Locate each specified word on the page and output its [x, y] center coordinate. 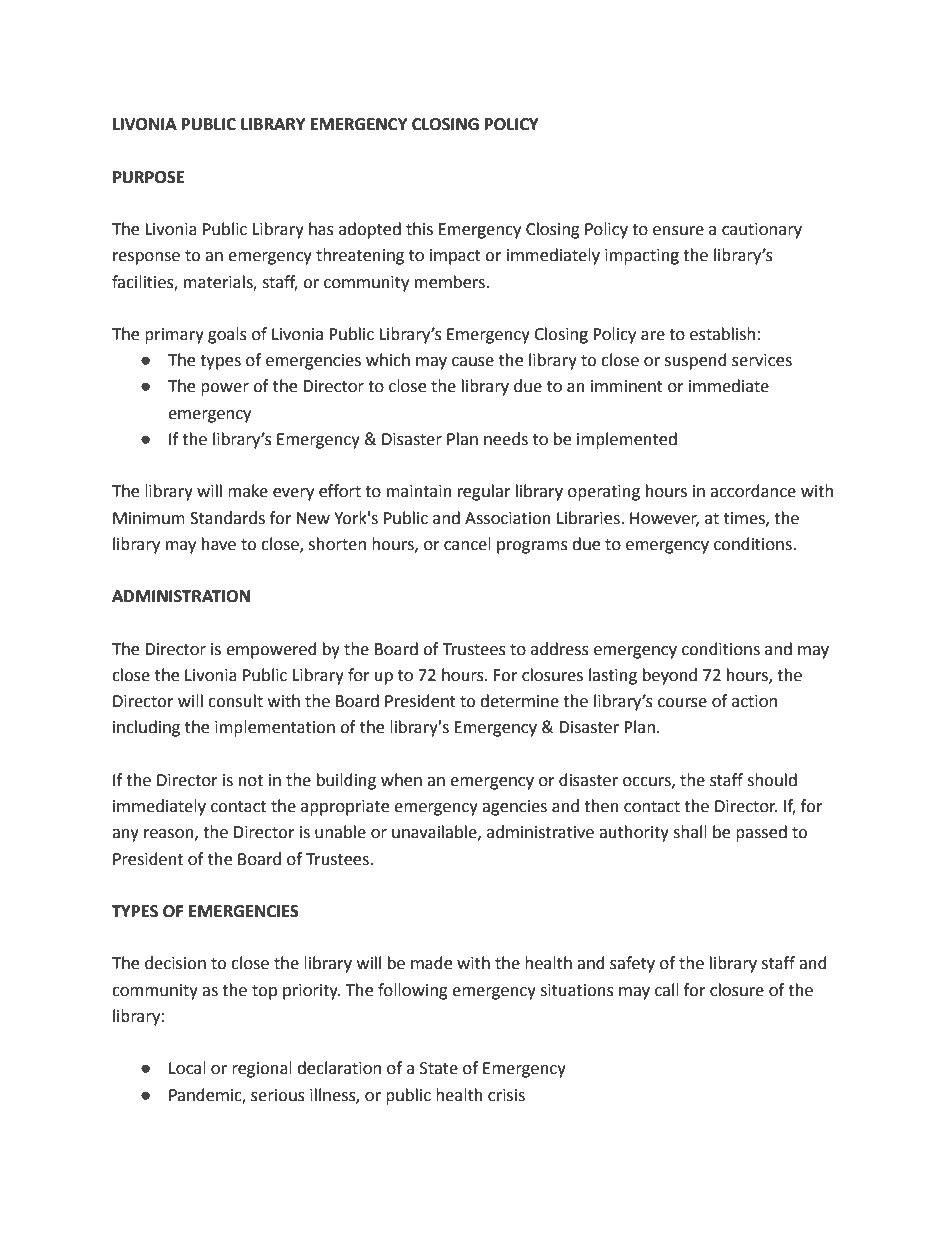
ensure [678, 231]
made [431, 963]
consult [235, 701]
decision [175, 963]
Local [187, 1068]
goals [227, 335]
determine [519, 701]
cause [473, 362]
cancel [467, 544]
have [219, 544]
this [419, 229]
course [682, 703]
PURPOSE [148, 177]
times [745, 519]
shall [690, 832]
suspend [696, 361]
